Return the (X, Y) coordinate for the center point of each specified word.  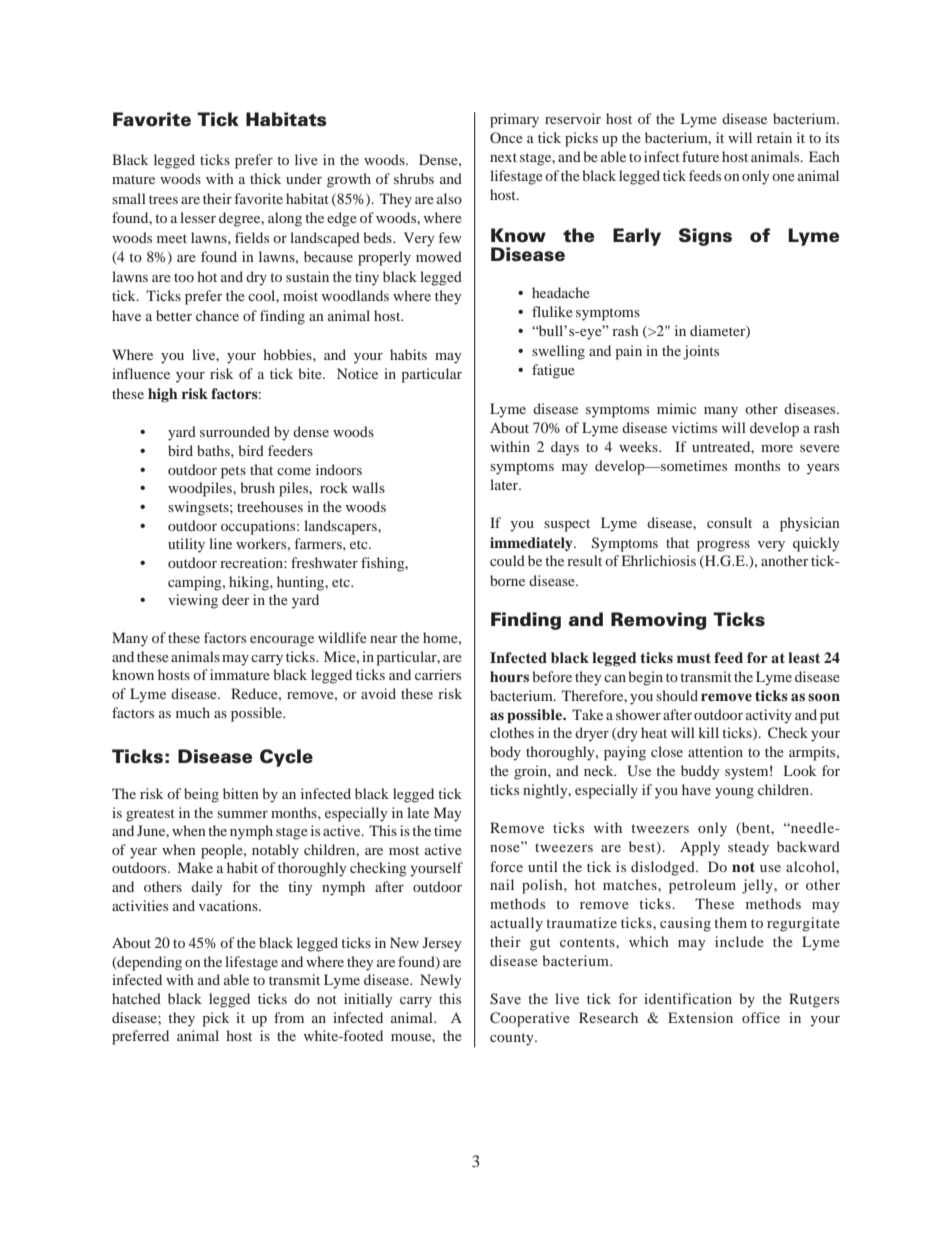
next (503, 157)
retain (774, 137)
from (289, 1017)
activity (769, 716)
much (193, 712)
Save (505, 998)
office (761, 1017)
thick (265, 178)
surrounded (235, 431)
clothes (512, 732)
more (777, 448)
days (565, 448)
